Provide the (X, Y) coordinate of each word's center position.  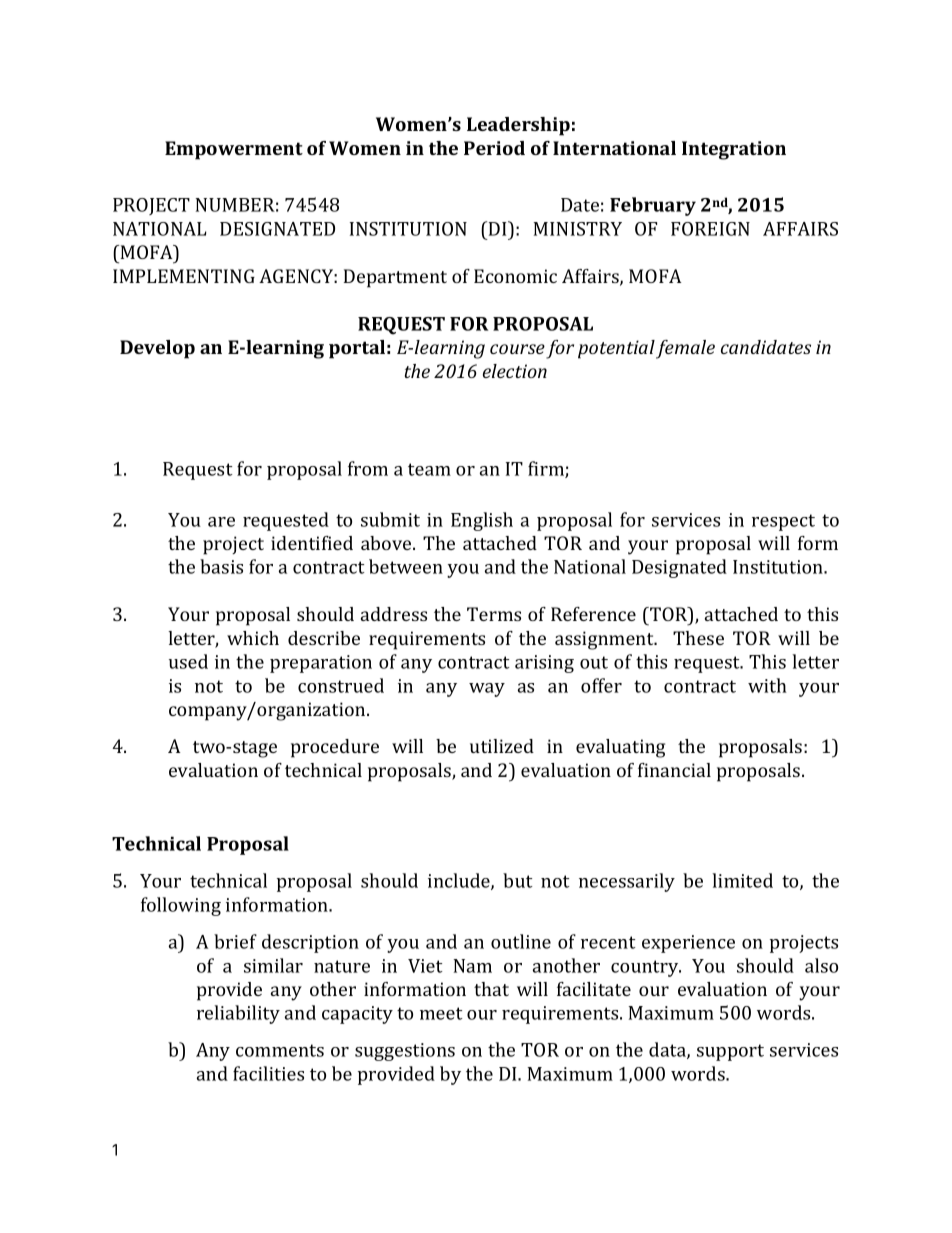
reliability (238, 1014)
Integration (734, 150)
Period (494, 148)
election (515, 371)
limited (742, 880)
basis (221, 566)
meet (441, 1013)
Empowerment (234, 150)
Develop (157, 349)
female (685, 349)
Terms (494, 614)
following (181, 906)
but (518, 880)
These (698, 638)
